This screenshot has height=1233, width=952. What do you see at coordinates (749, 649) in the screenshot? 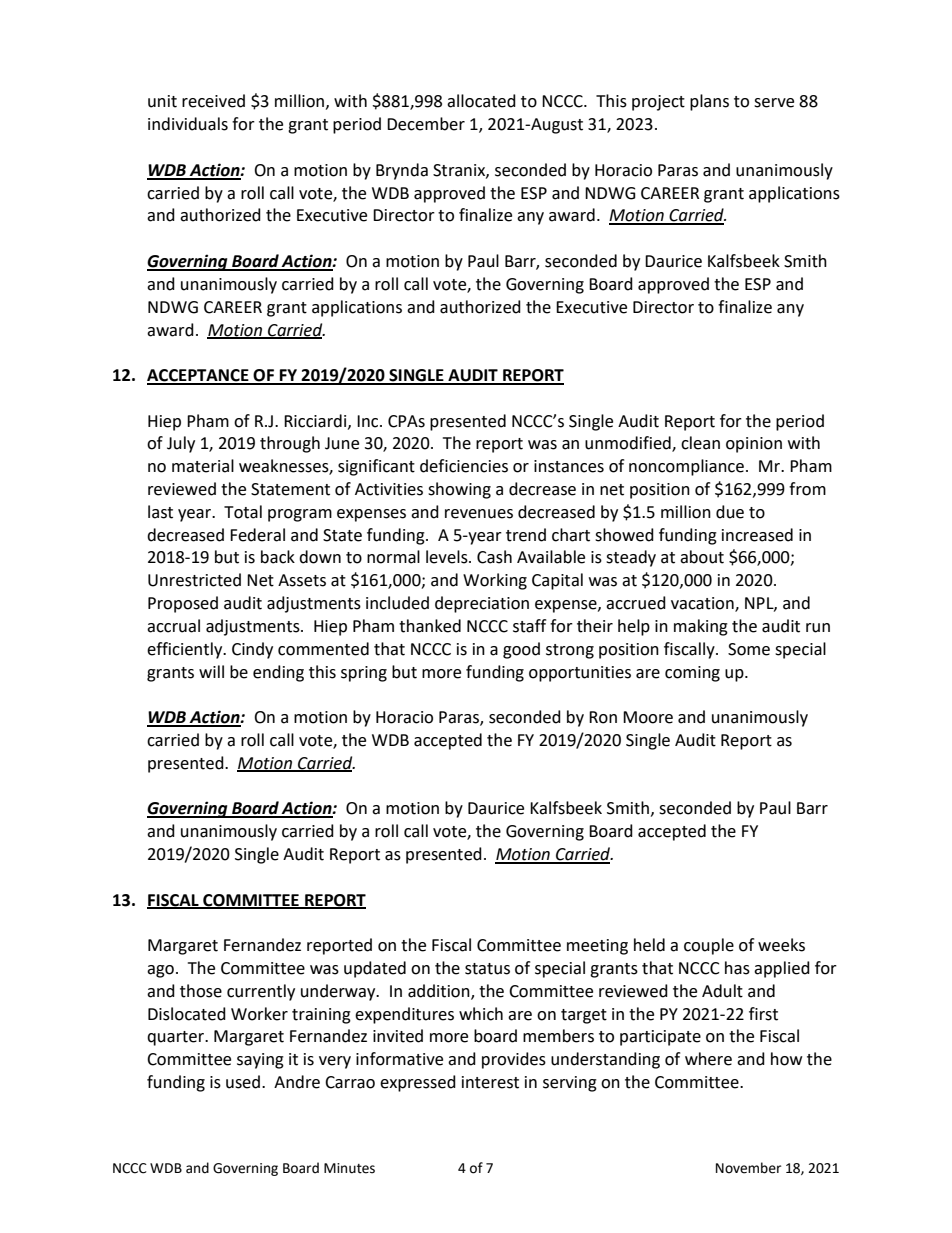
I see `Some` at bounding box center [749, 649].
